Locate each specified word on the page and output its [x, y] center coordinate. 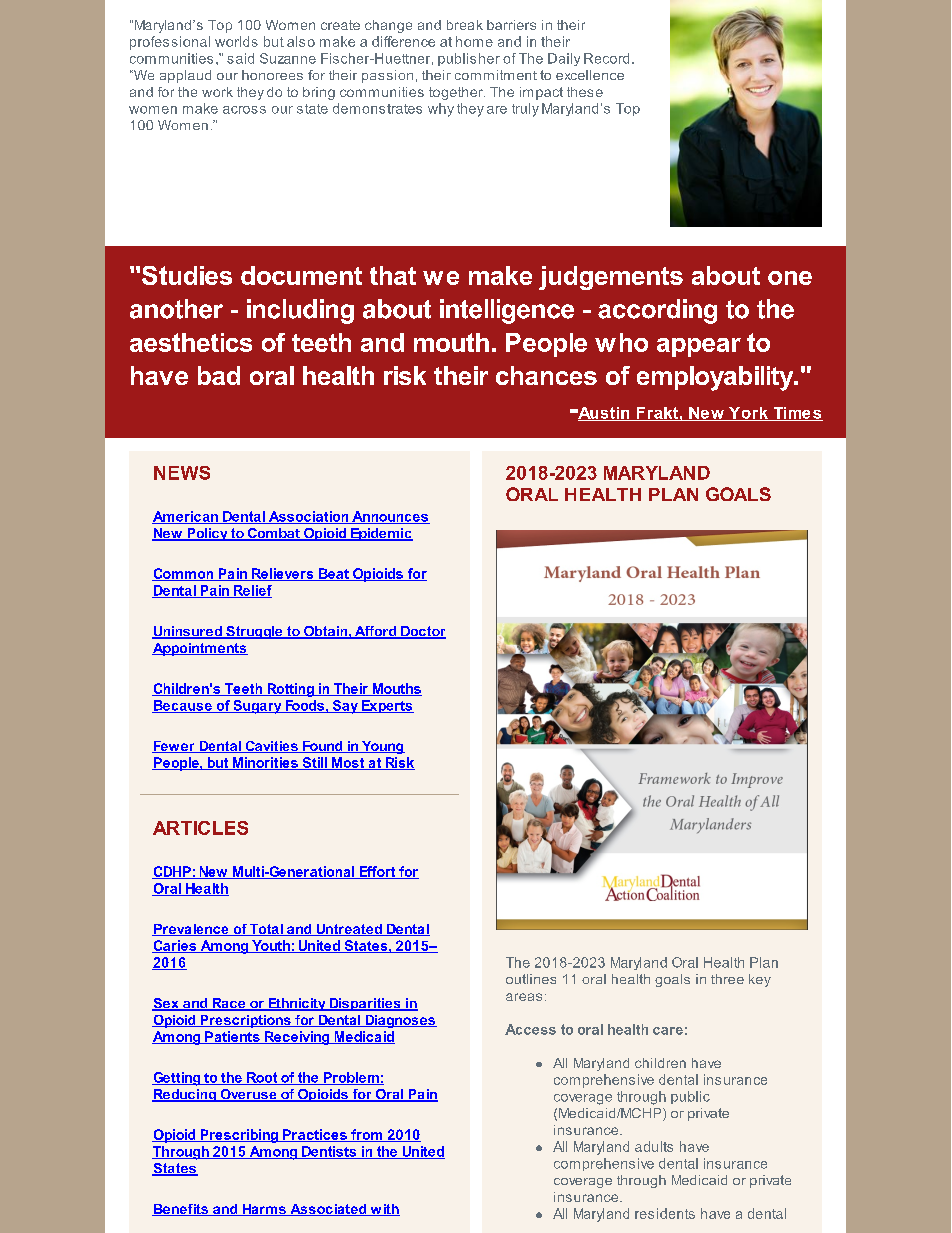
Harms [264, 1210]
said [240, 58]
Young [382, 747]
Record [606, 58]
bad [219, 375]
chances [546, 375]
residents [665, 1213]
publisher [469, 59]
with [384, 1210]
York [748, 414]
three [727, 979]
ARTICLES [200, 828]
